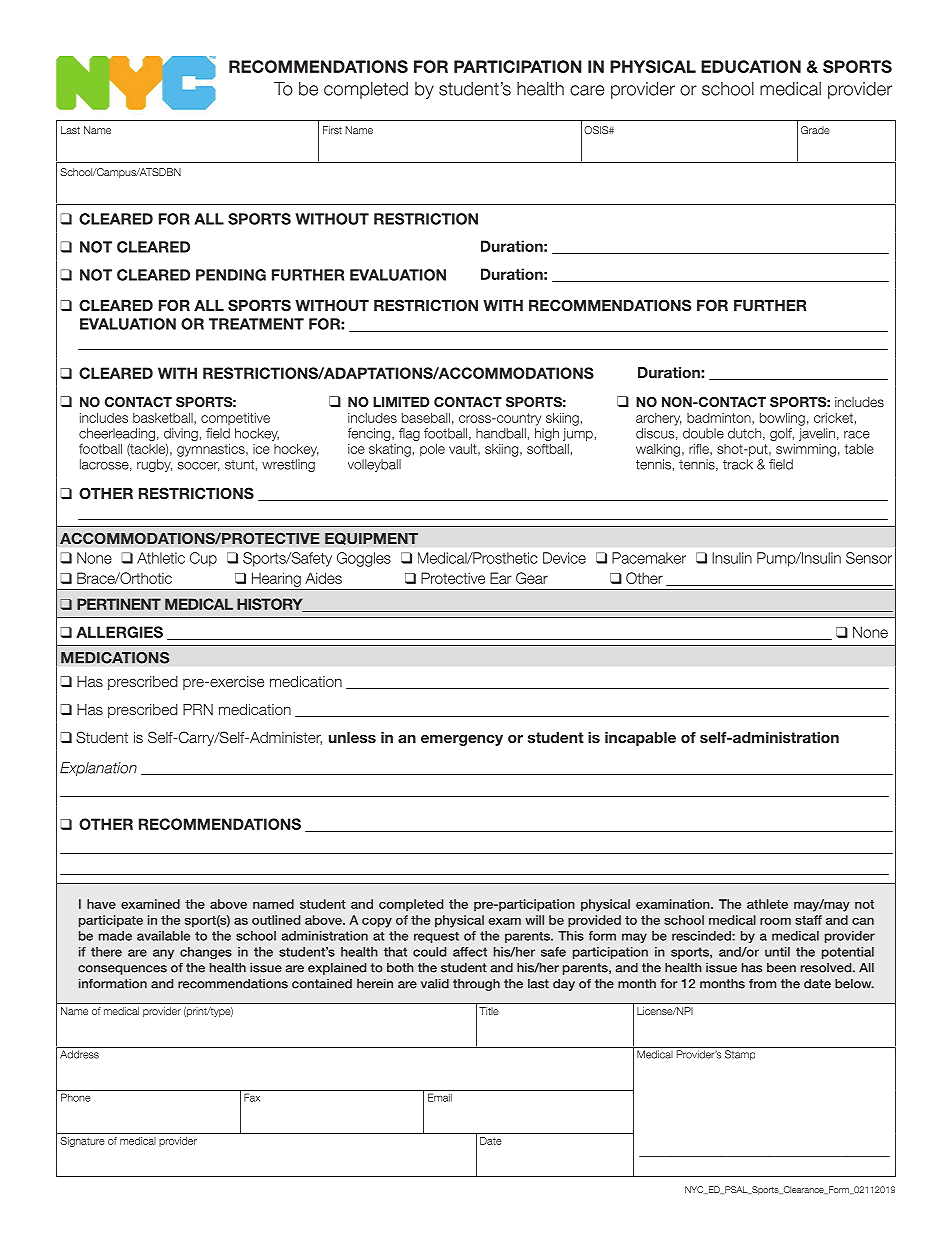 The image size is (952, 1233). What do you see at coordinates (252, 1097) in the page?
I see `Fax` at bounding box center [252, 1097].
